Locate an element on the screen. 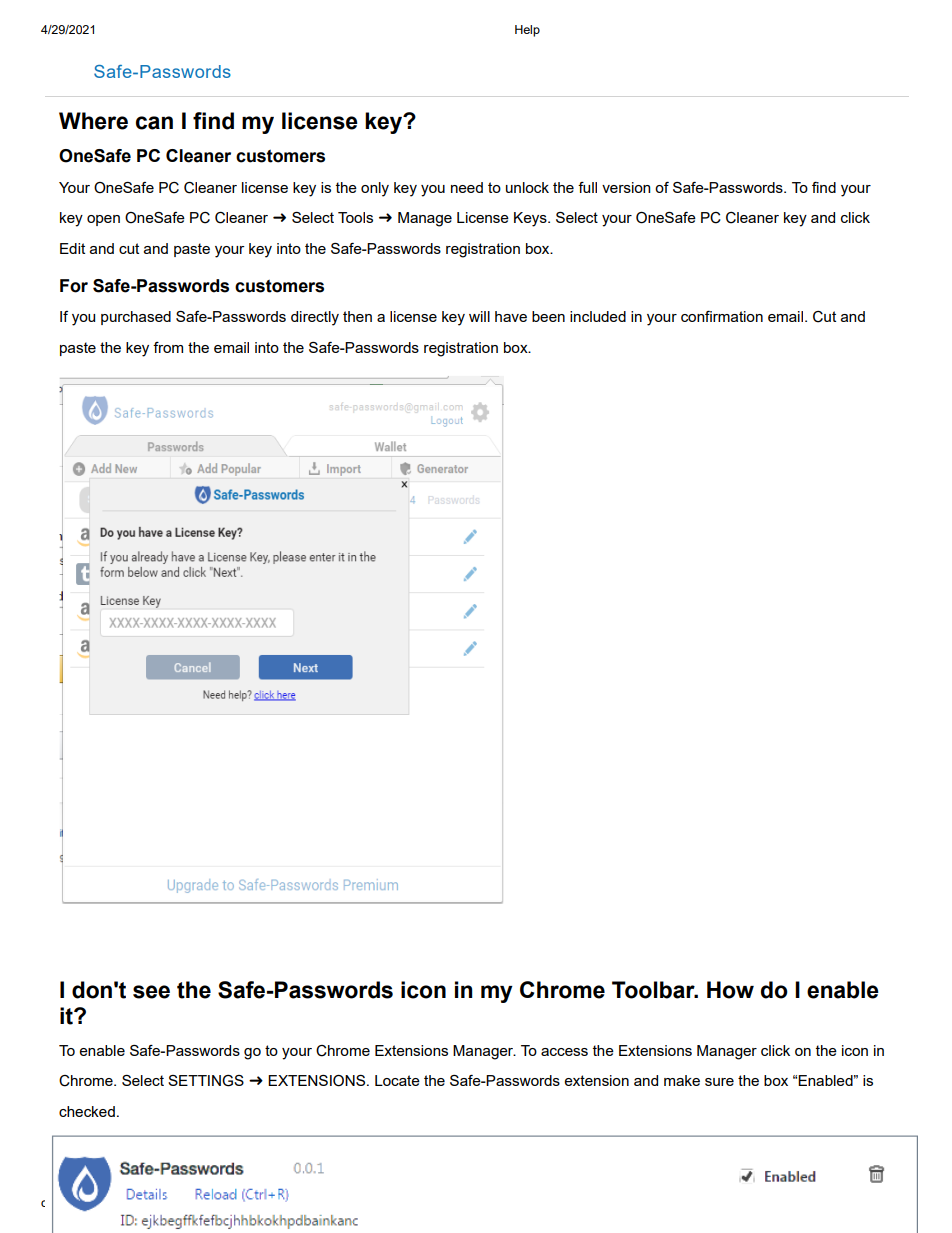 This screenshot has width=952, height=1233. included is located at coordinates (598, 316).
